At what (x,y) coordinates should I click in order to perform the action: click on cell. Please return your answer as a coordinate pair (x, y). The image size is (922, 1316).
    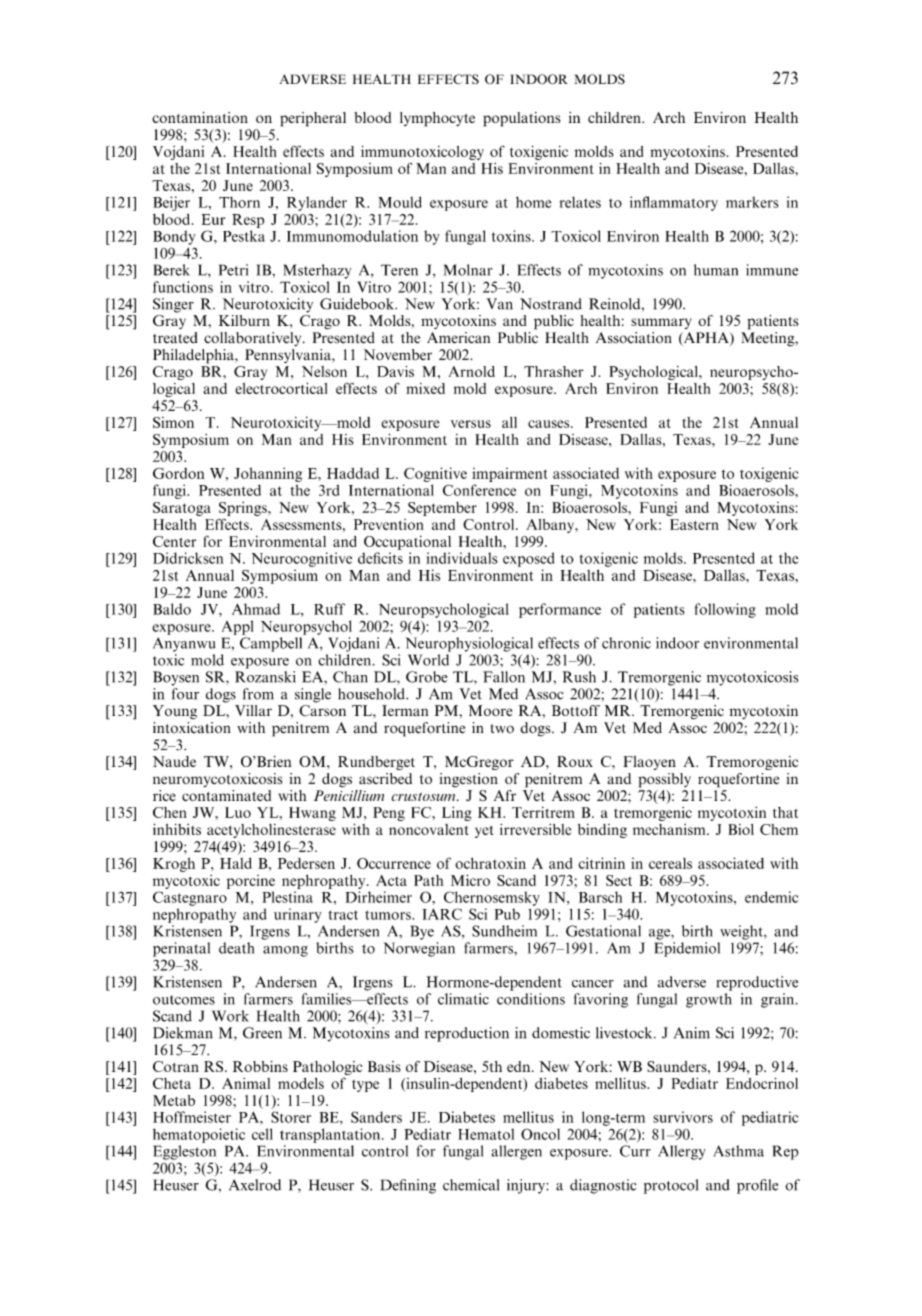
    Looking at the image, I should click on (262, 1134).
